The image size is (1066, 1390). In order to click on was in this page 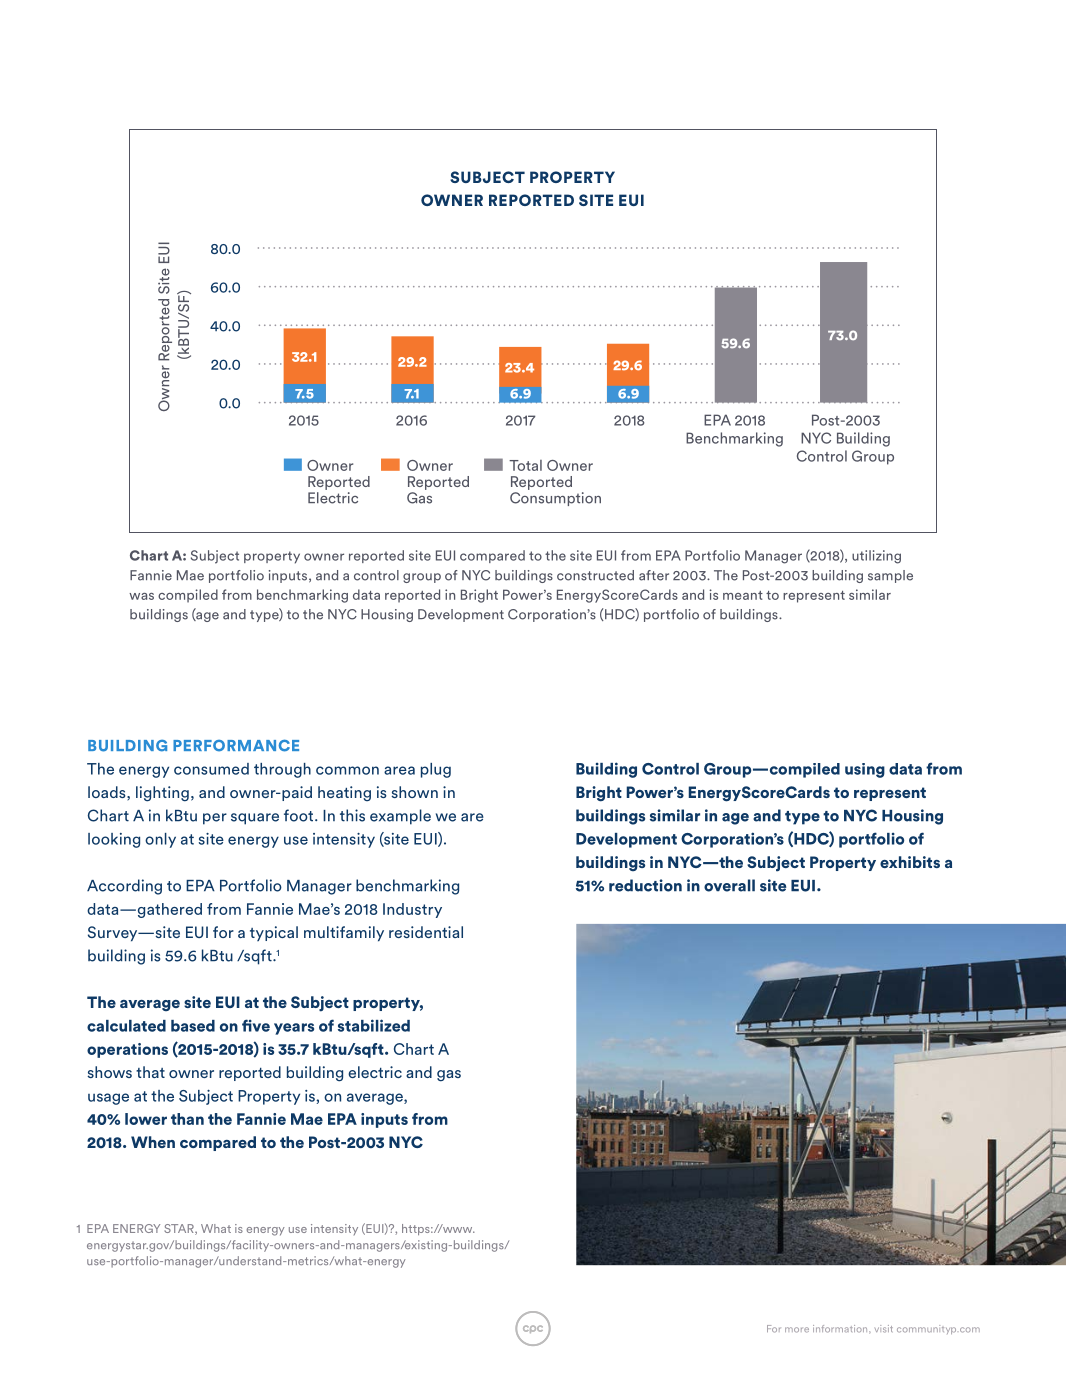, I will do `click(141, 596)`.
